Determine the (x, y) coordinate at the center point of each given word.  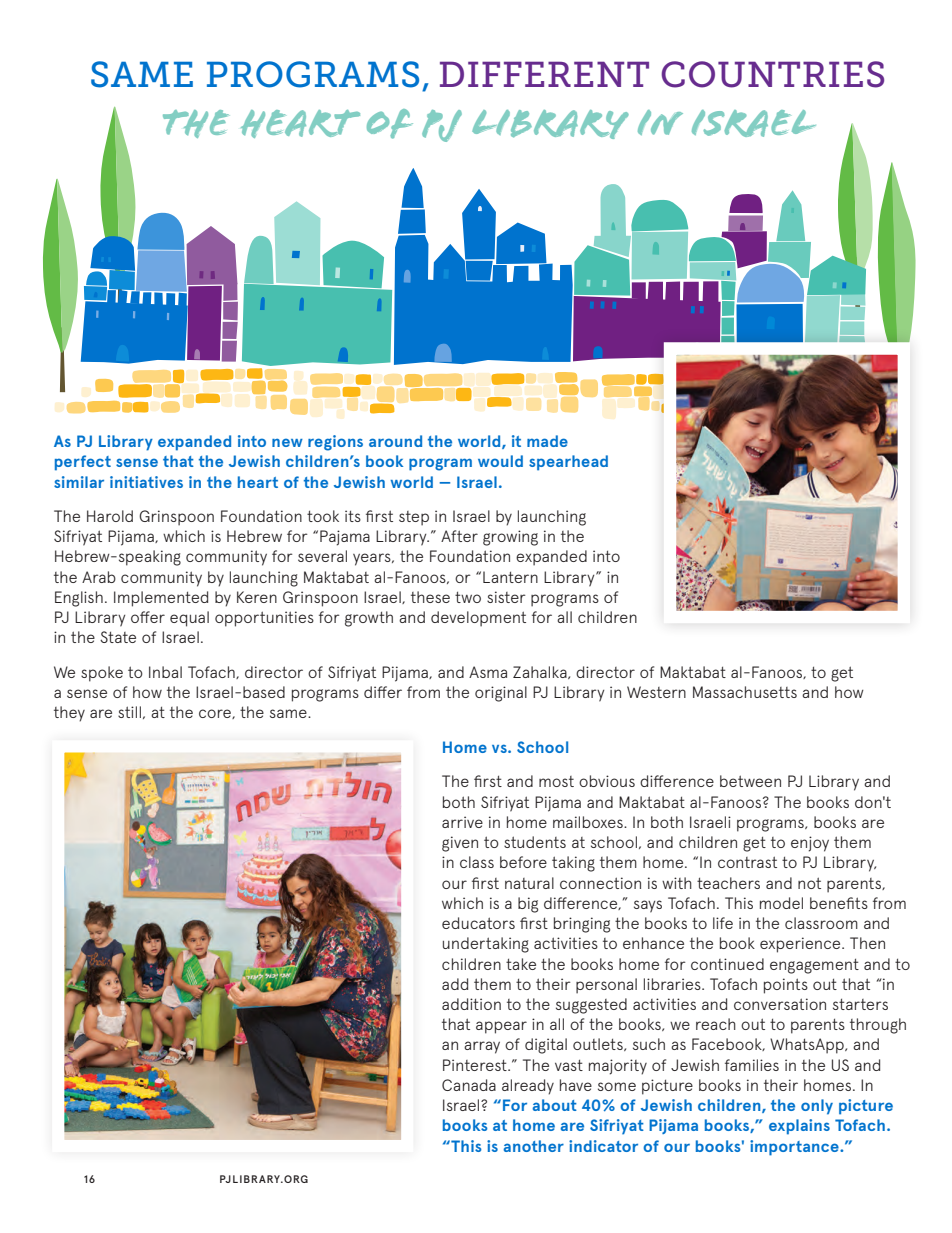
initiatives (146, 482)
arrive (462, 822)
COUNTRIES (772, 74)
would (500, 461)
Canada (469, 1085)
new (287, 442)
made (547, 441)
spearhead (568, 463)
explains (799, 1127)
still (131, 712)
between (750, 781)
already (528, 1087)
